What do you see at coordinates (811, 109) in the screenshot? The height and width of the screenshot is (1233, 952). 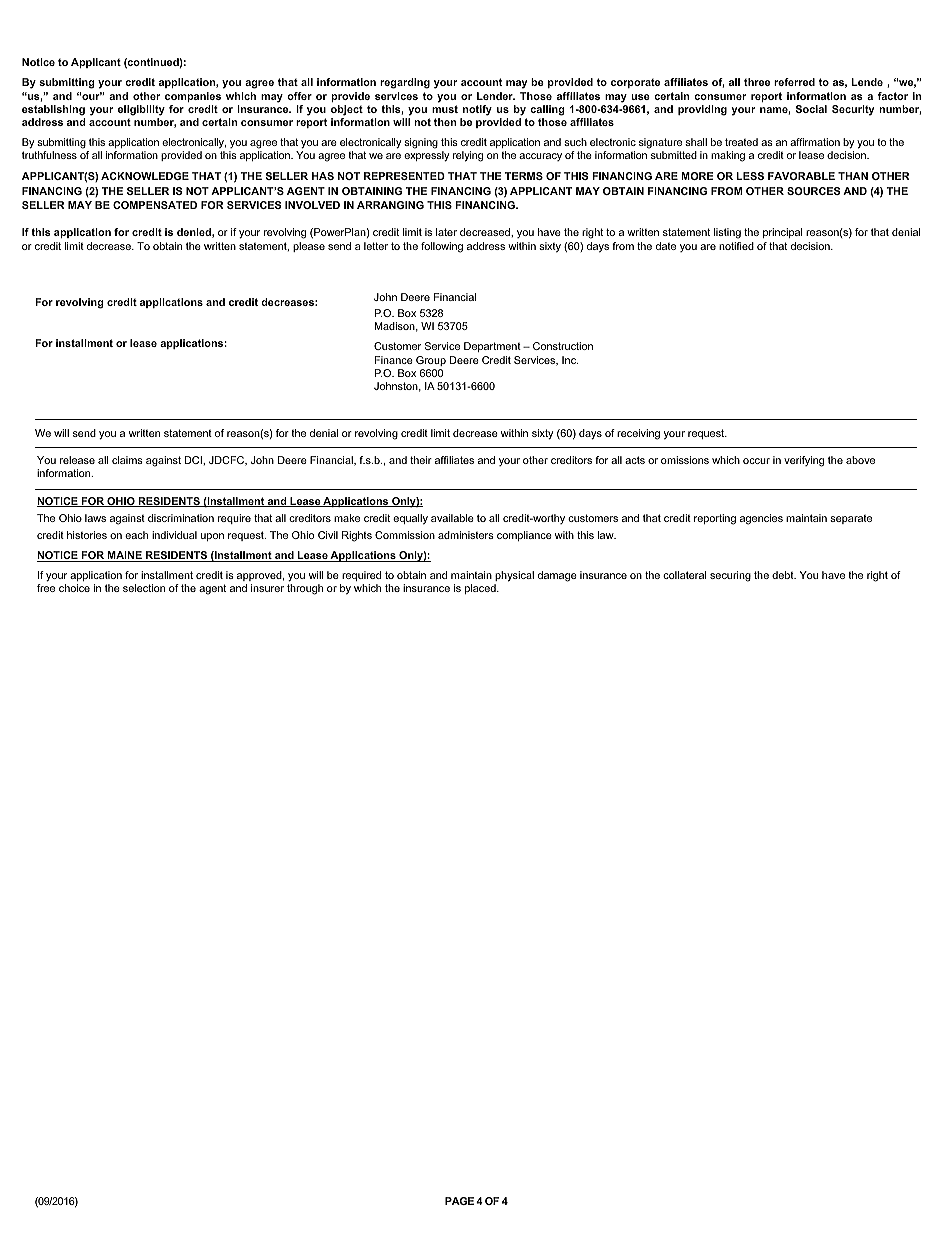 I see `Social` at bounding box center [811, 109].
